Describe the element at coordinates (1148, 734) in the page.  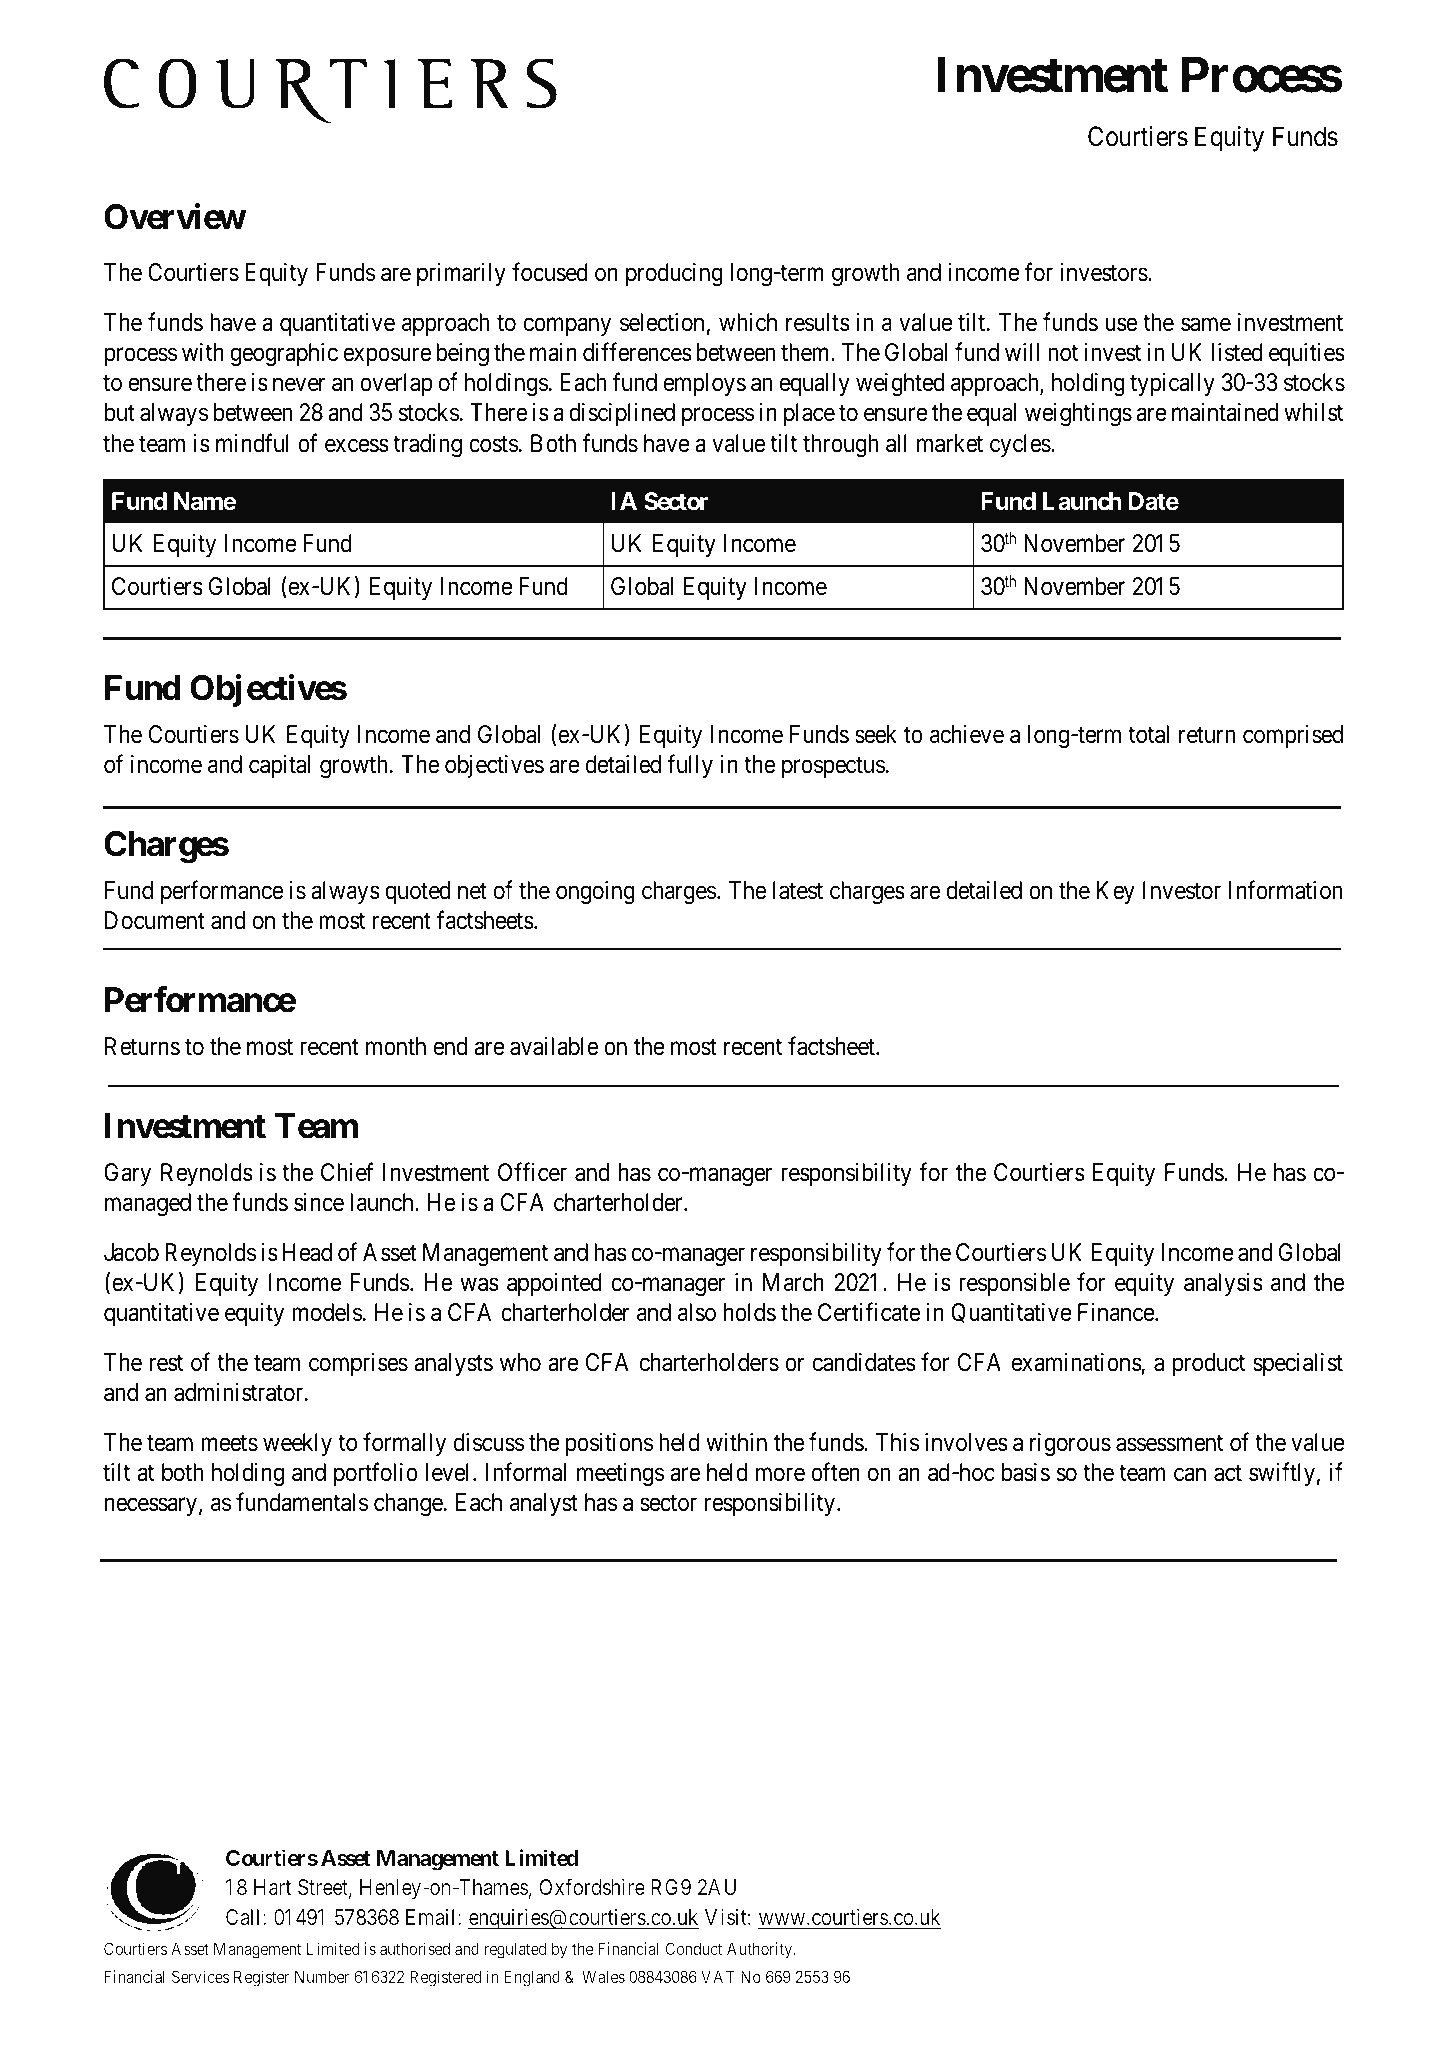
I see `total` at that location.
